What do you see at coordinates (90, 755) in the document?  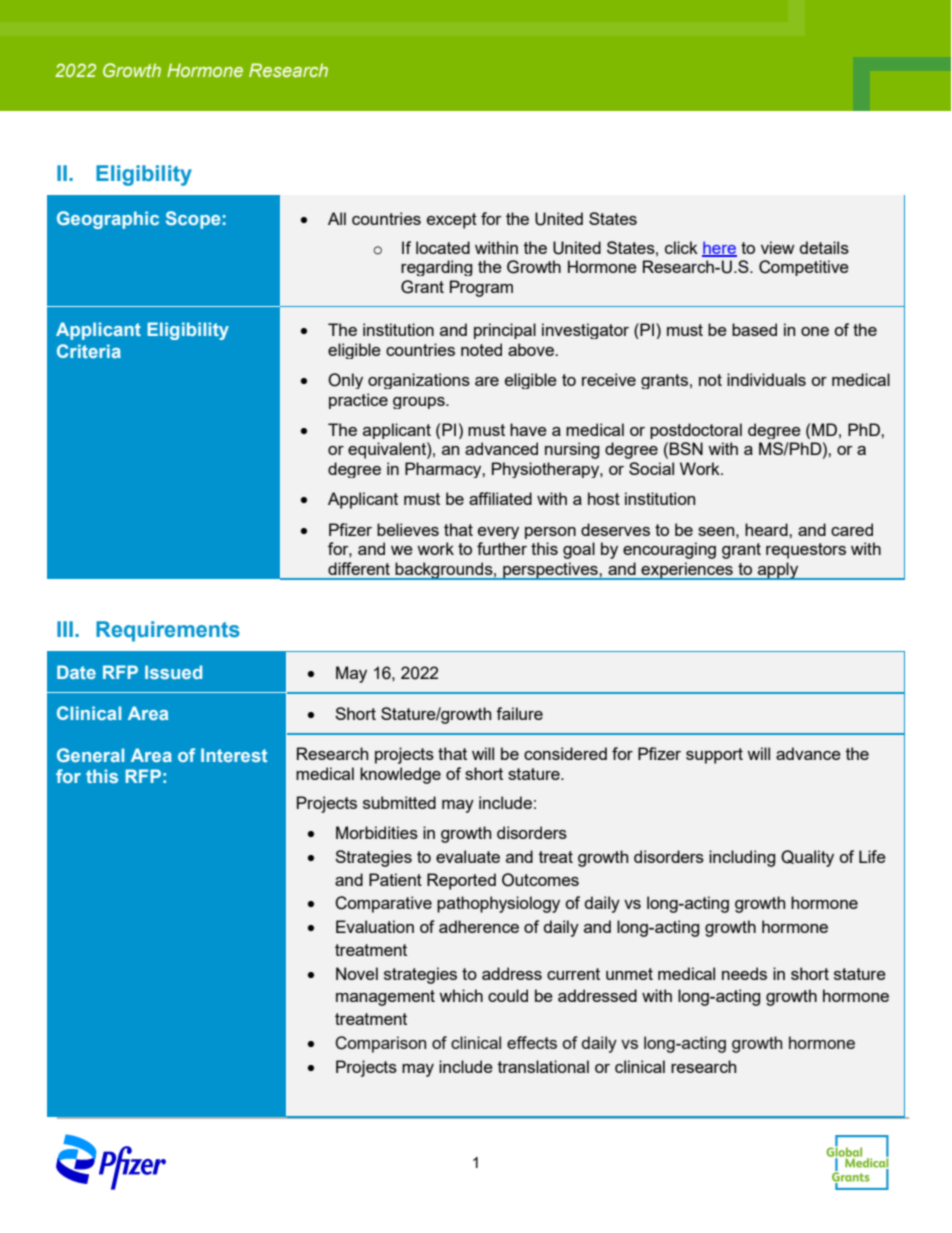 I see `General` at bounding box center [90, 755].
